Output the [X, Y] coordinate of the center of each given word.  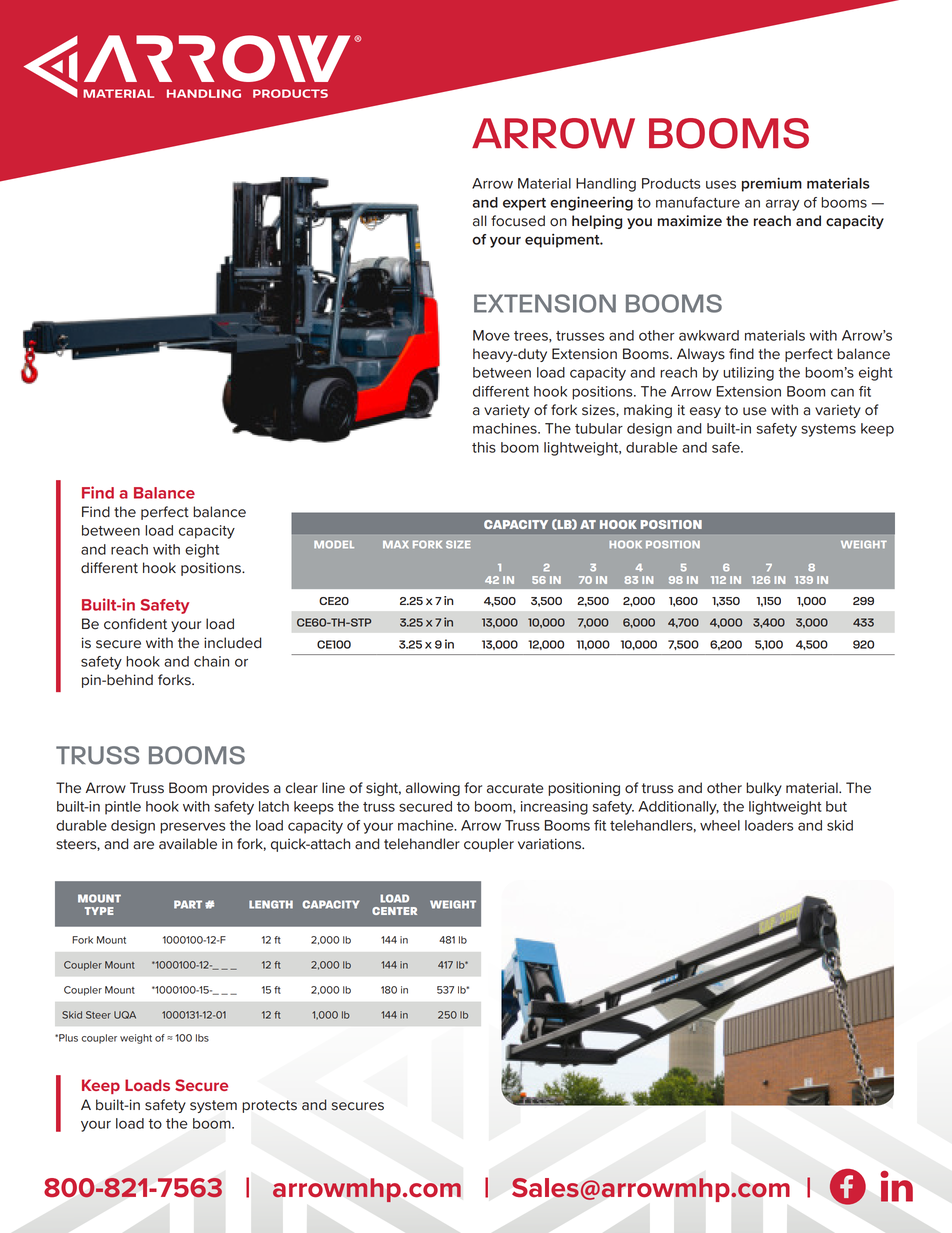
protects [269, 1106]
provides [240, 789]
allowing [433, 789]
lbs [202, 1038]
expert [524, 204]
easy [705, 412]
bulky [764, 789]
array [783, 205]
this [484, 447]
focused [518, 221]
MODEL [334, 544]
